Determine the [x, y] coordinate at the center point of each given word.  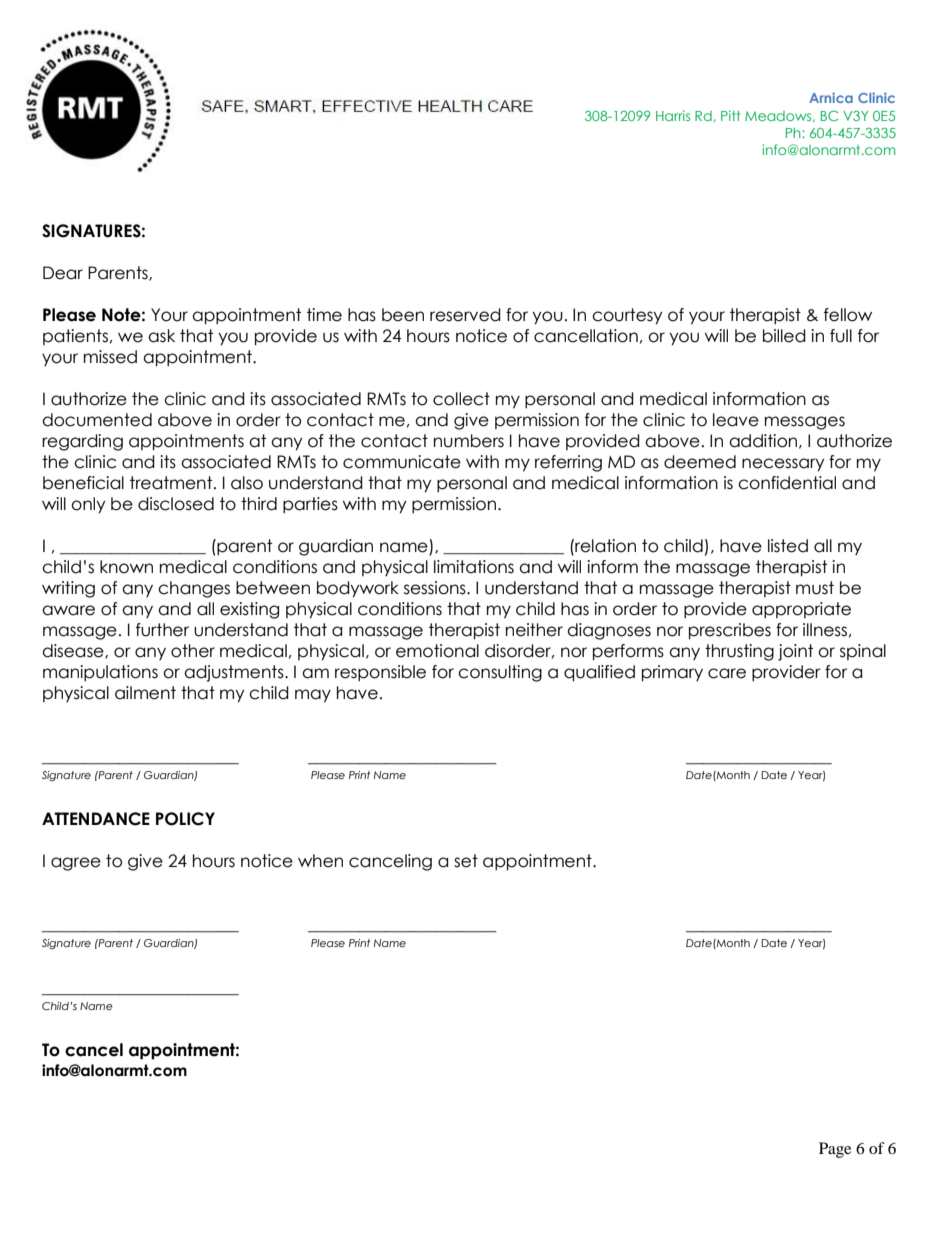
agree [76, 864]
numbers [469, 441]
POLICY [185, 819]
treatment [172, 483]
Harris [673, 115]
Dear [63, 273]
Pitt [730, 115]
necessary [783, 465]
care [727, 673]
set [466, 861]
